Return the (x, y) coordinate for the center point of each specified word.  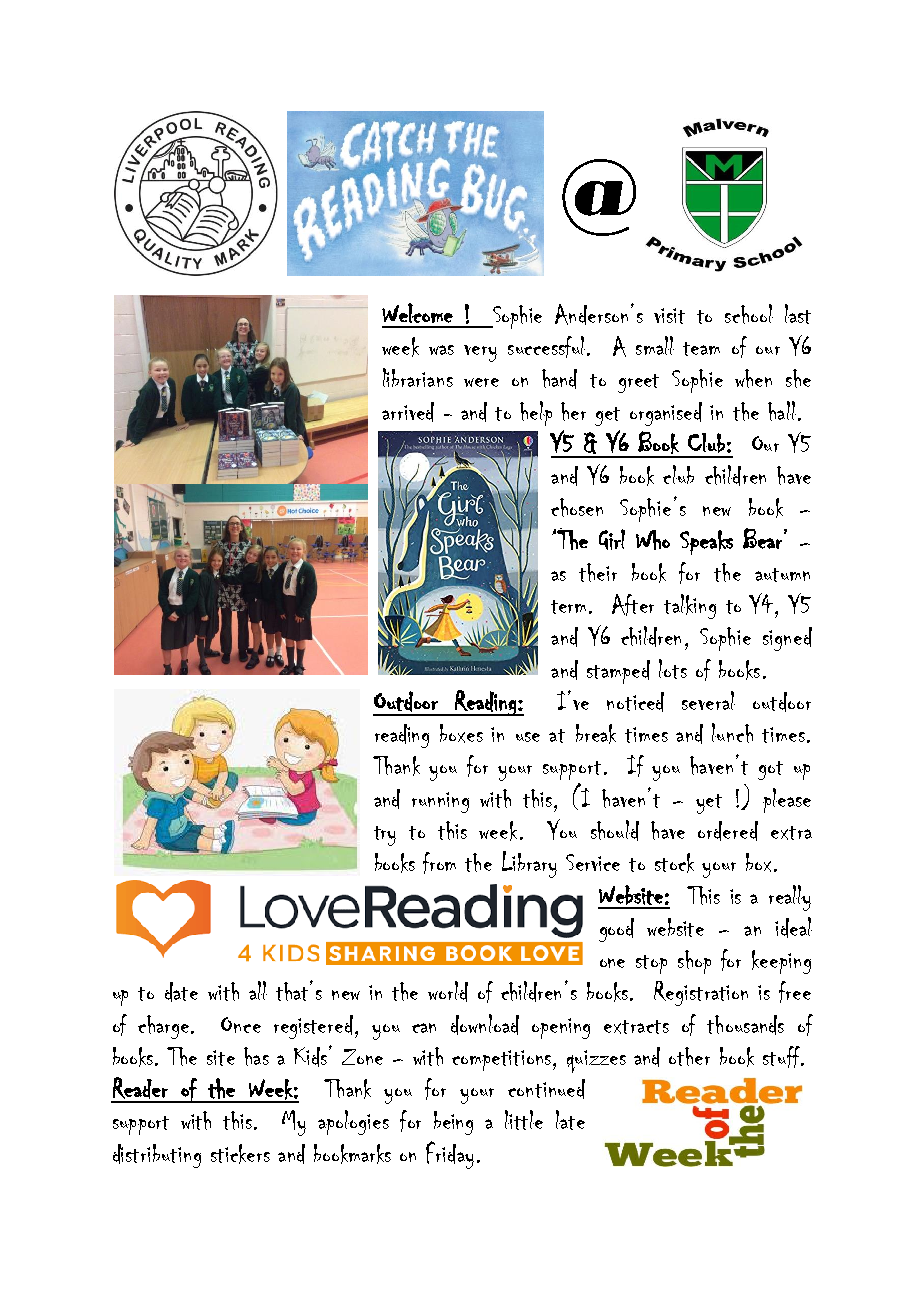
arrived (408, 412)
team (701, 349)
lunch (732, 733)
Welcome (417, 313)
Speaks (706, 542)
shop (694, 962)
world (448, 991)
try (385, 836)
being (453, 1123)
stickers (240, 1154)
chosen (577, 507)
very (480, 353)
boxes (461, 733)
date (181, 992)
